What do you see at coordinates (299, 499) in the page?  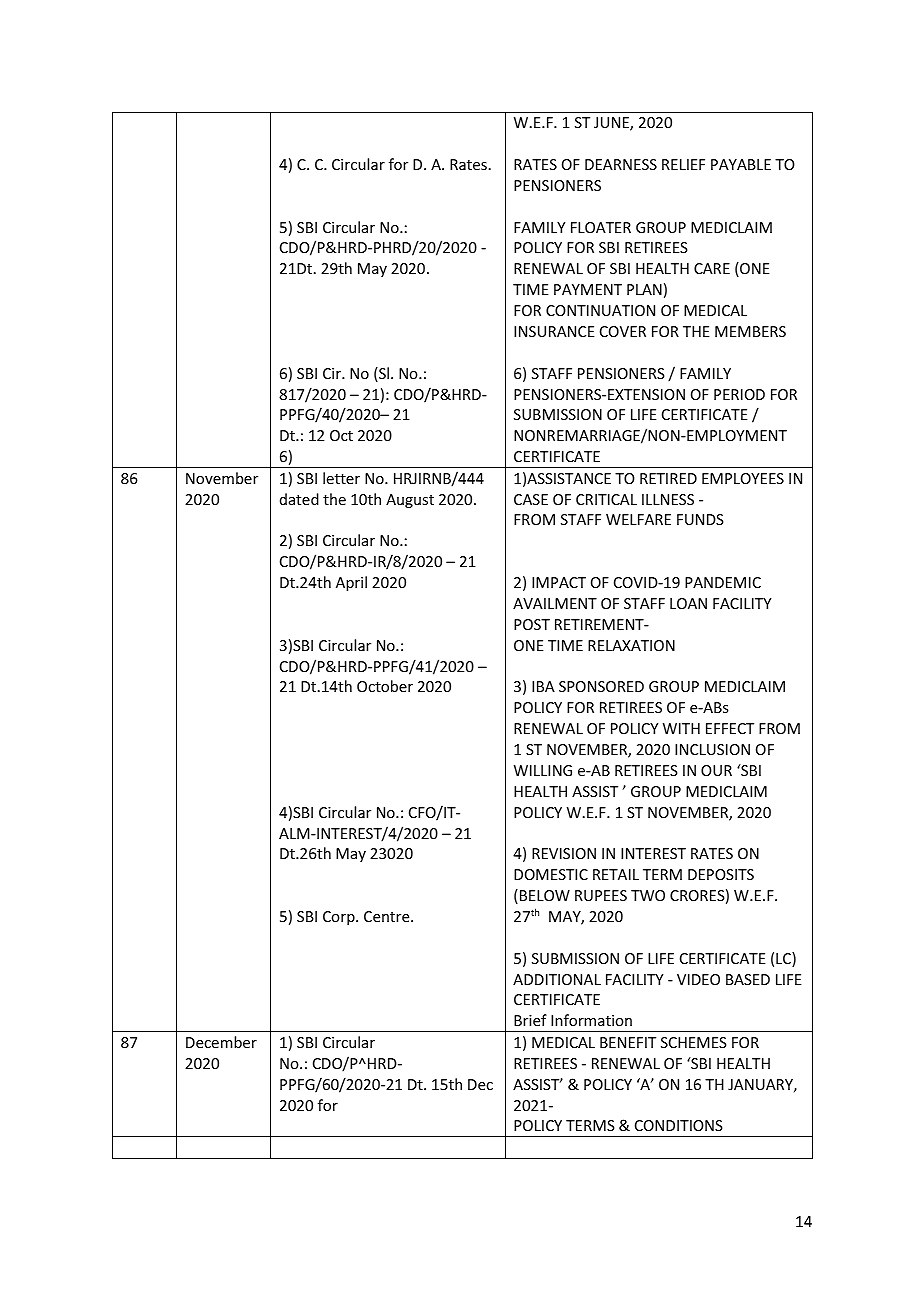 I see `dated` at bounding box center [299, 499].
